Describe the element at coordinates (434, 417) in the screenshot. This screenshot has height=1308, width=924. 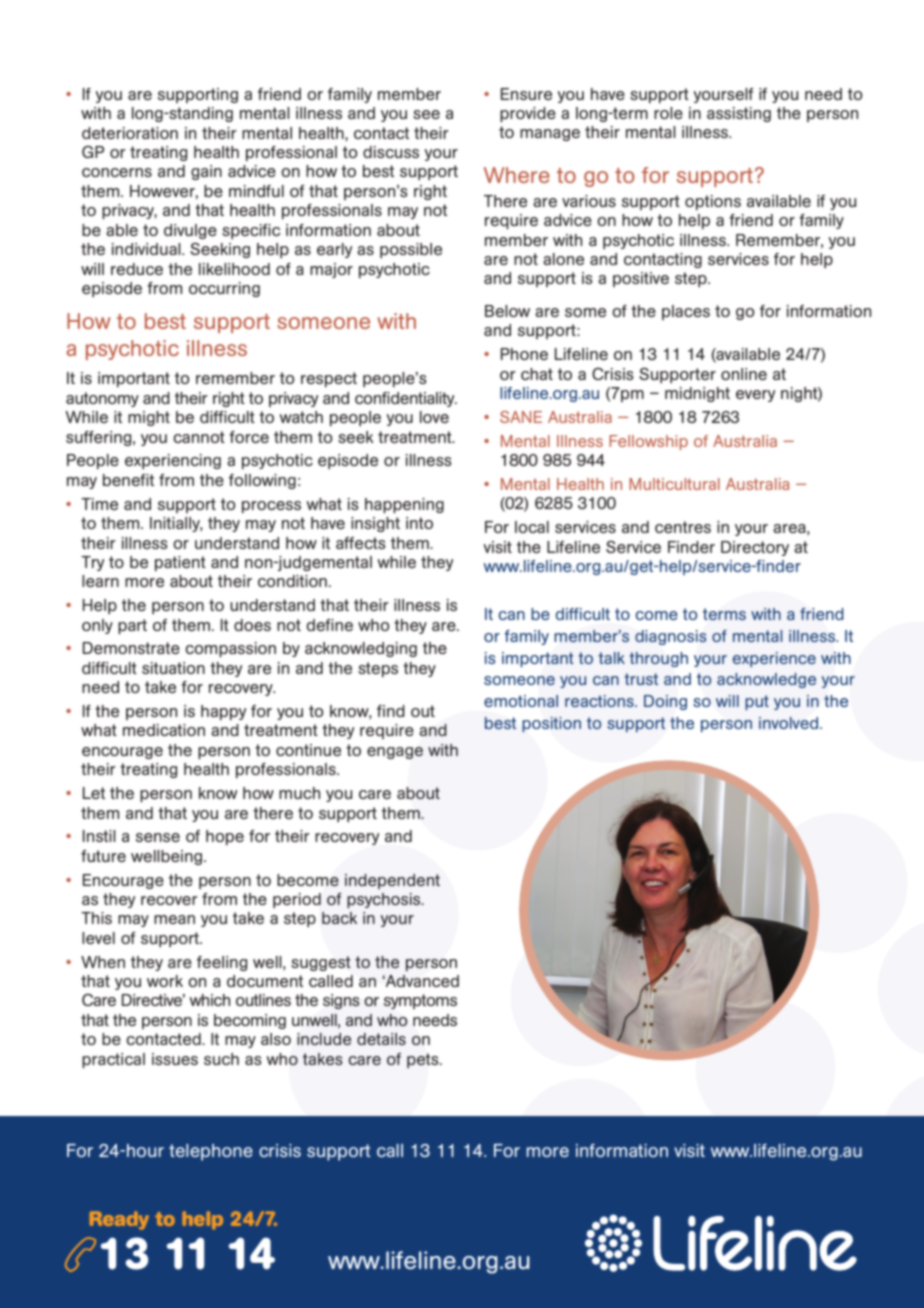
I see `love` at that location.
